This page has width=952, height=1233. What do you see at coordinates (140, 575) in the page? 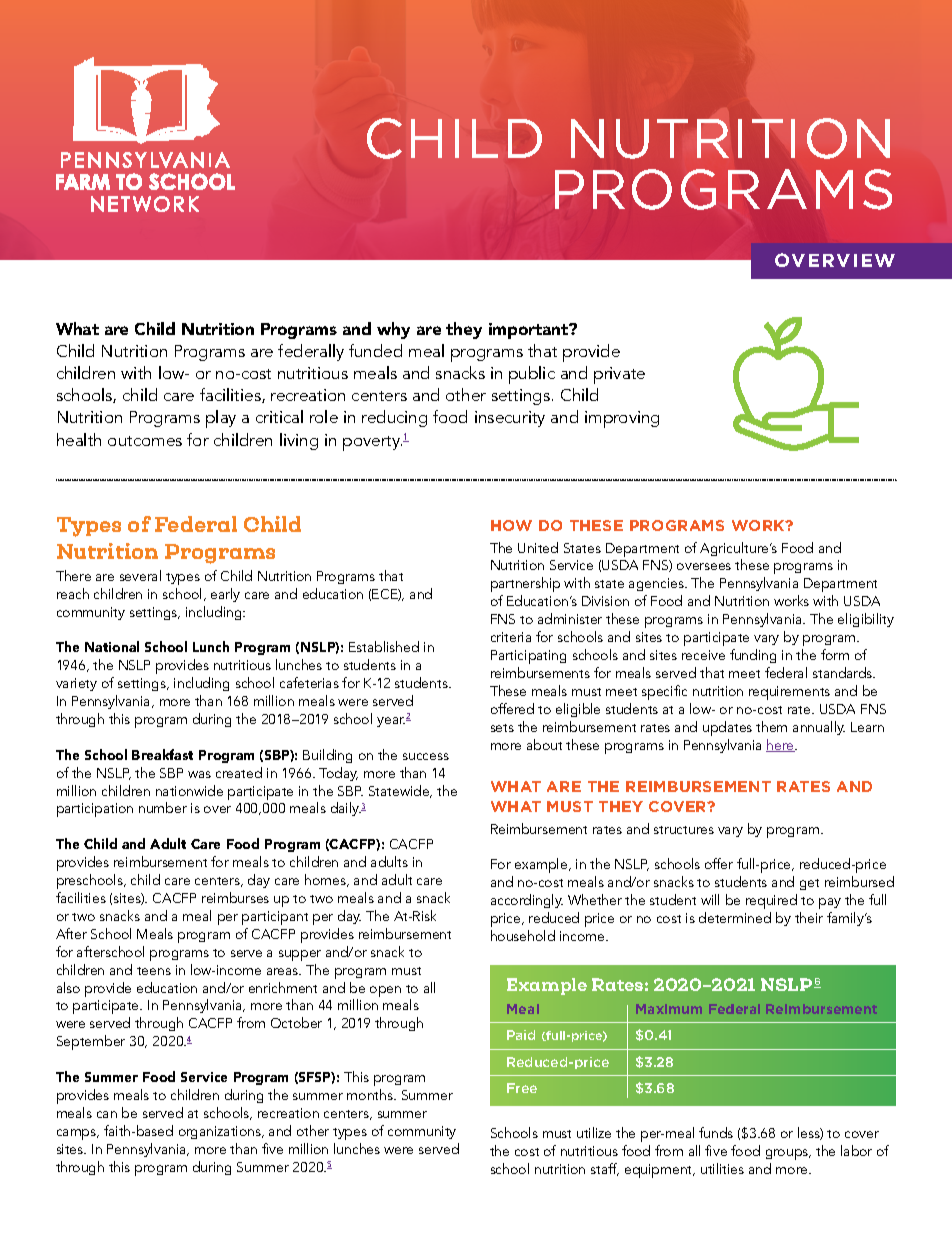
I see `several` at bounding box center [140, 575].
